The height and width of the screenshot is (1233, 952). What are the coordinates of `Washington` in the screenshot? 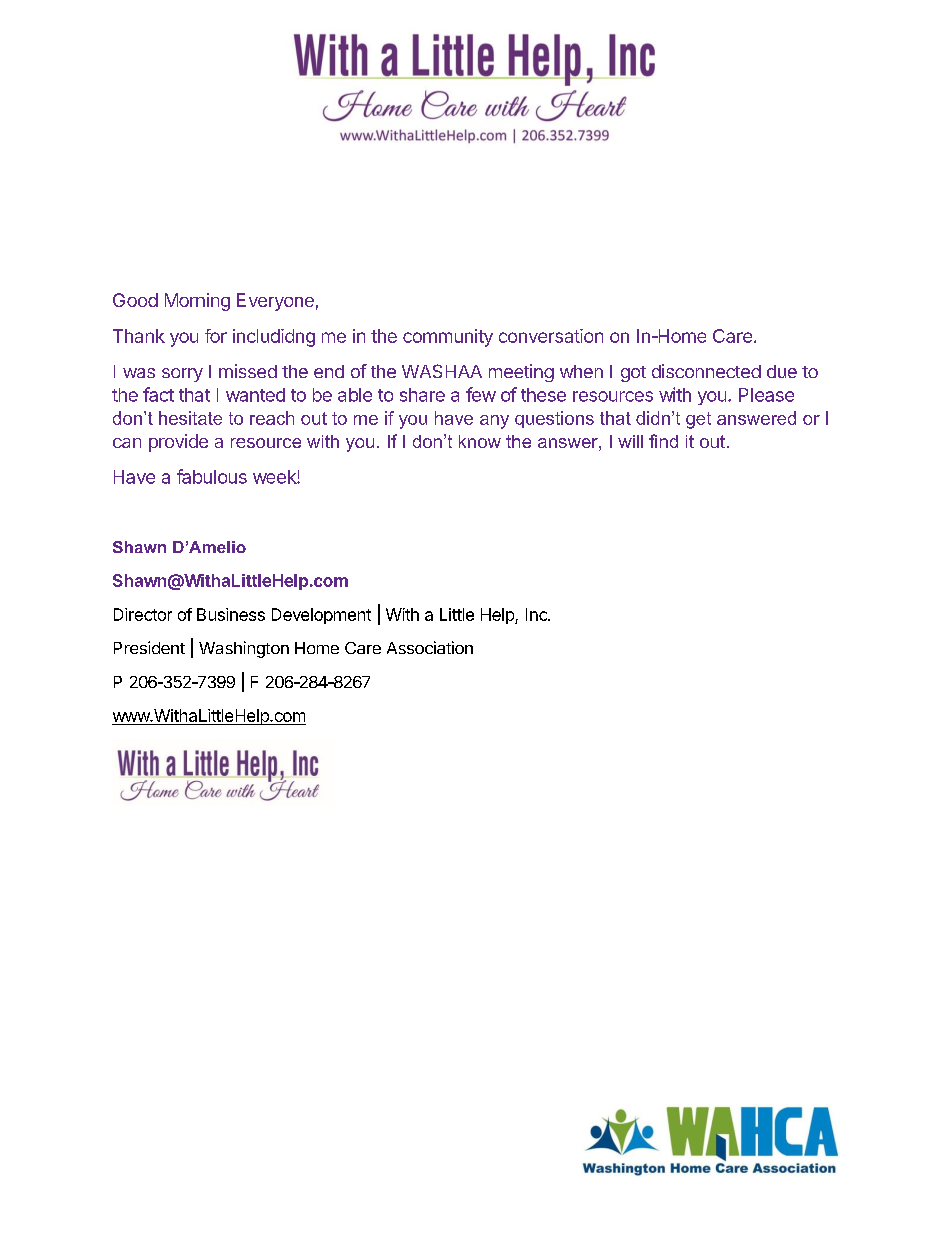 It's located at (244, 649).
